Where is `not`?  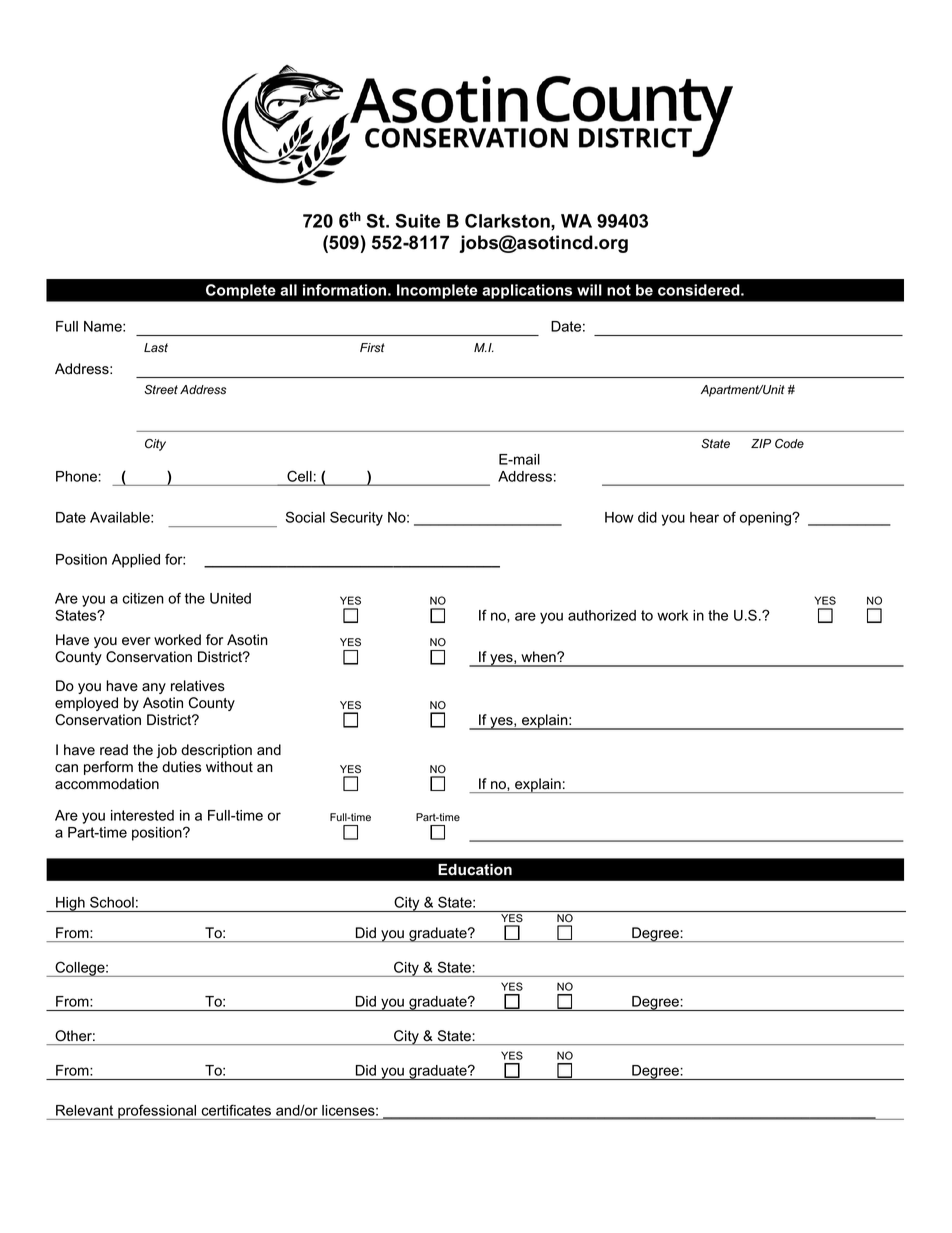 not is located at coordinates (619, 290).
